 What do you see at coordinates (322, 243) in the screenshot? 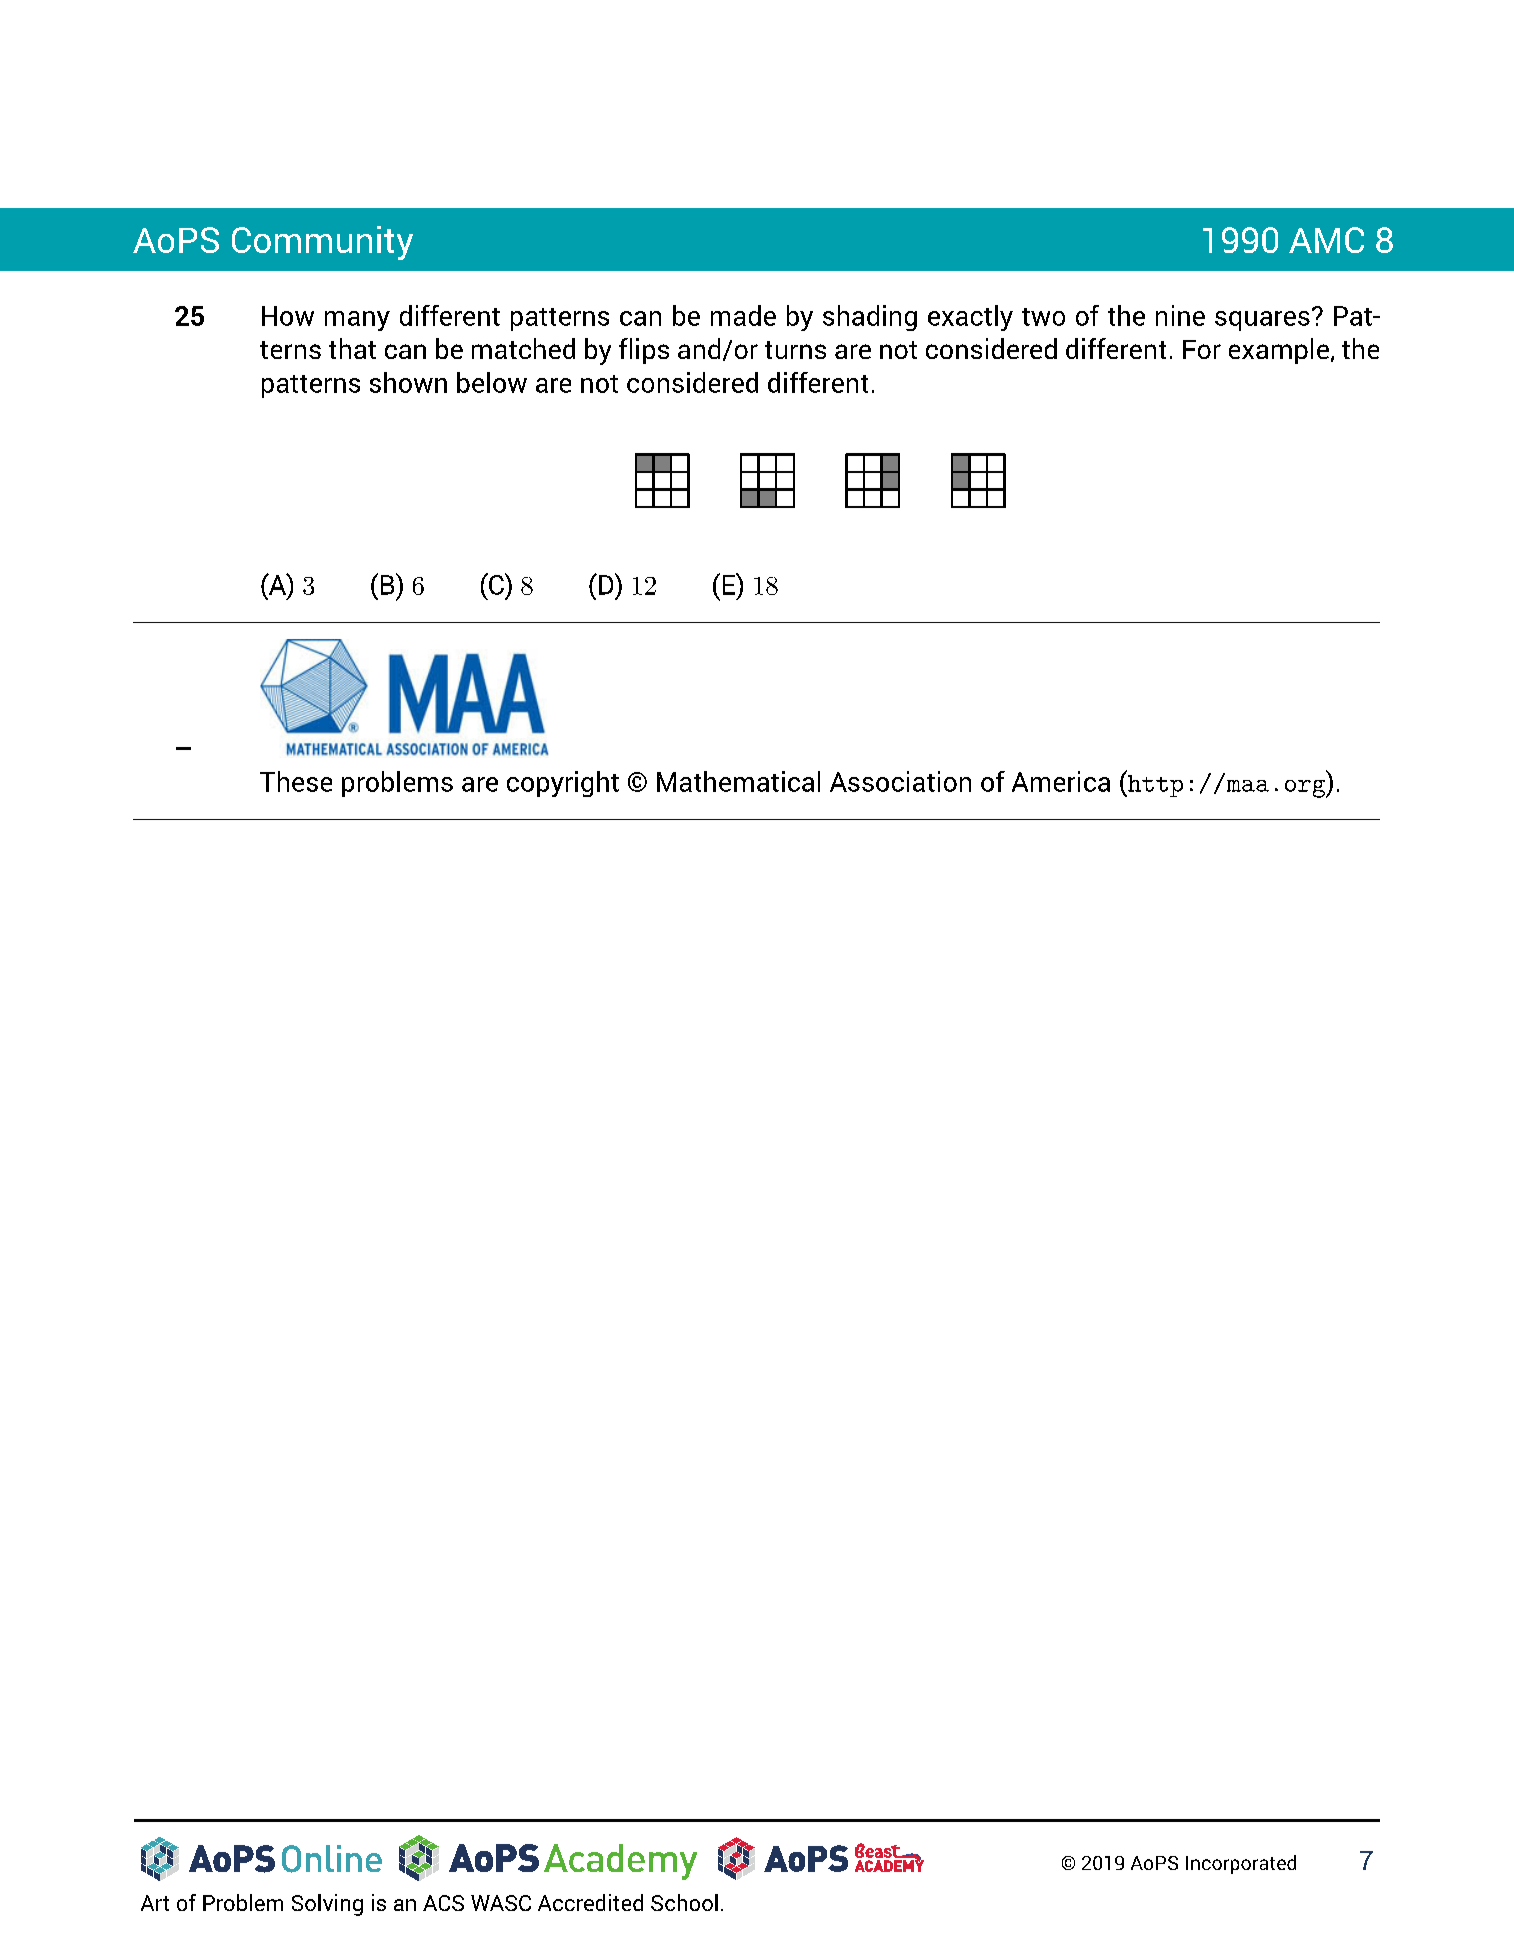
I see `Community` at bounding box center [322, 243].
